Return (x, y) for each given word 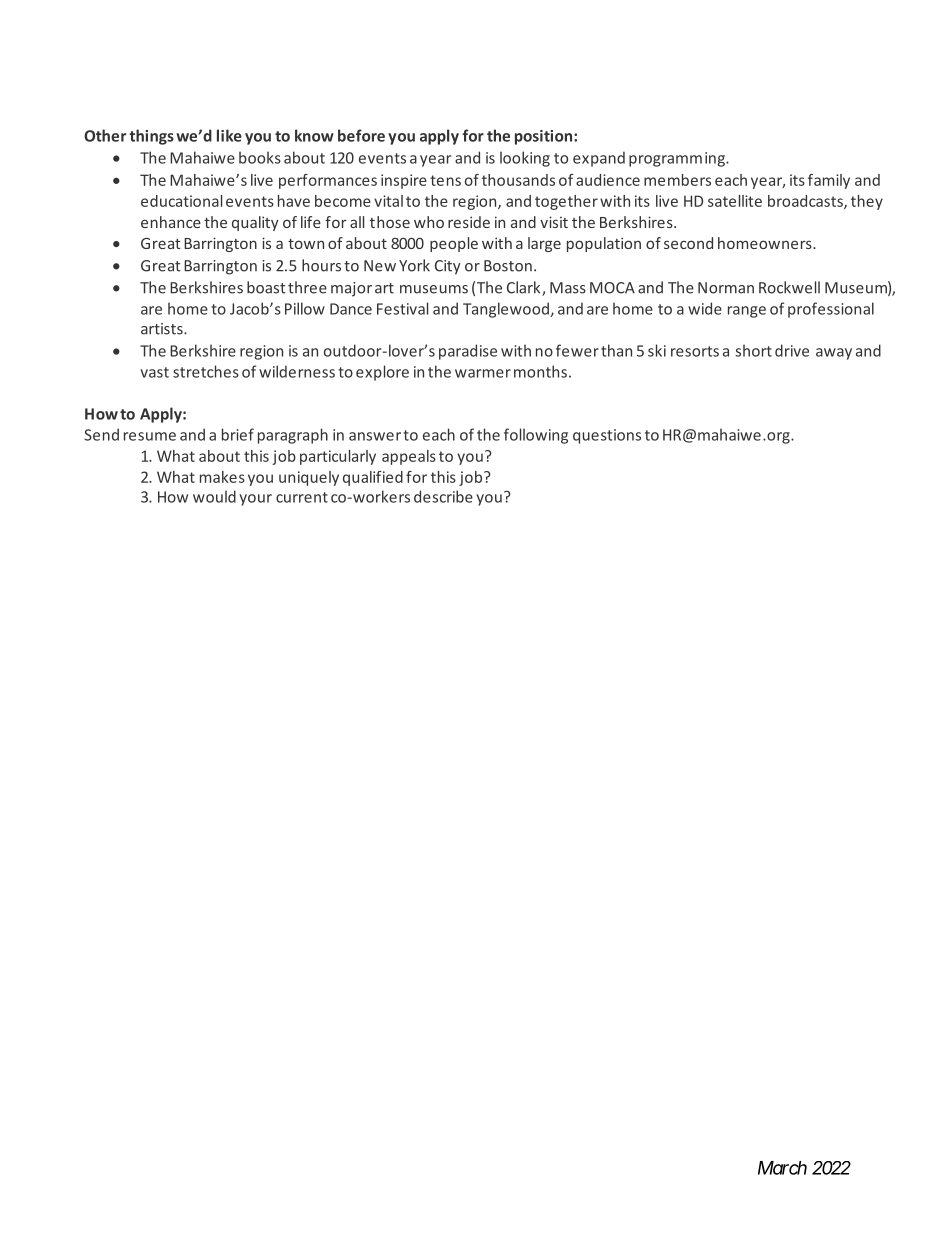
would (214, 496)
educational (181, 201)
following (536, 436)
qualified (373, 478)
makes (222, 477)
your (255, 500)
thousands (518, 180)
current (302, 497)
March (782, 1168)
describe (443, 496)
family (829, 181)
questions (607, 436)
